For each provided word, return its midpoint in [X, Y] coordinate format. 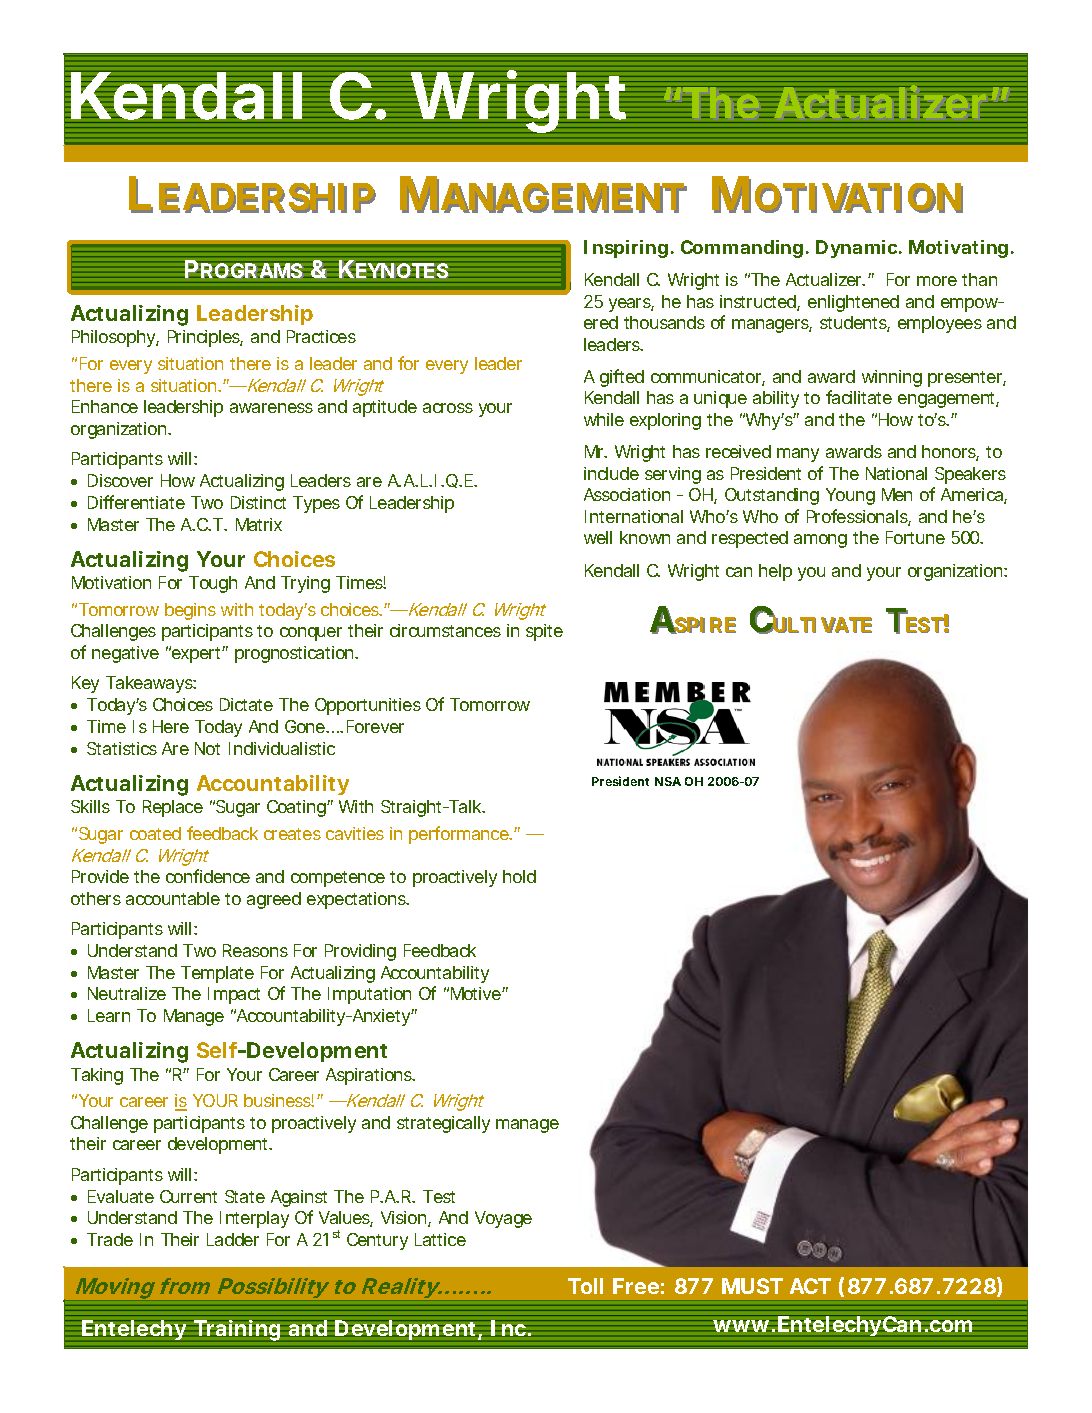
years [631, 305]
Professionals [859, 517]
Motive [478, 993]
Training [238, 1330]
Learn [109, 1015]
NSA [668, 781]
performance [460, 835]
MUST [752, 1286]
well [598, 537]
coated [155, 833]
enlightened [853, 303]
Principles [205, 338]
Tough [213, 584]
